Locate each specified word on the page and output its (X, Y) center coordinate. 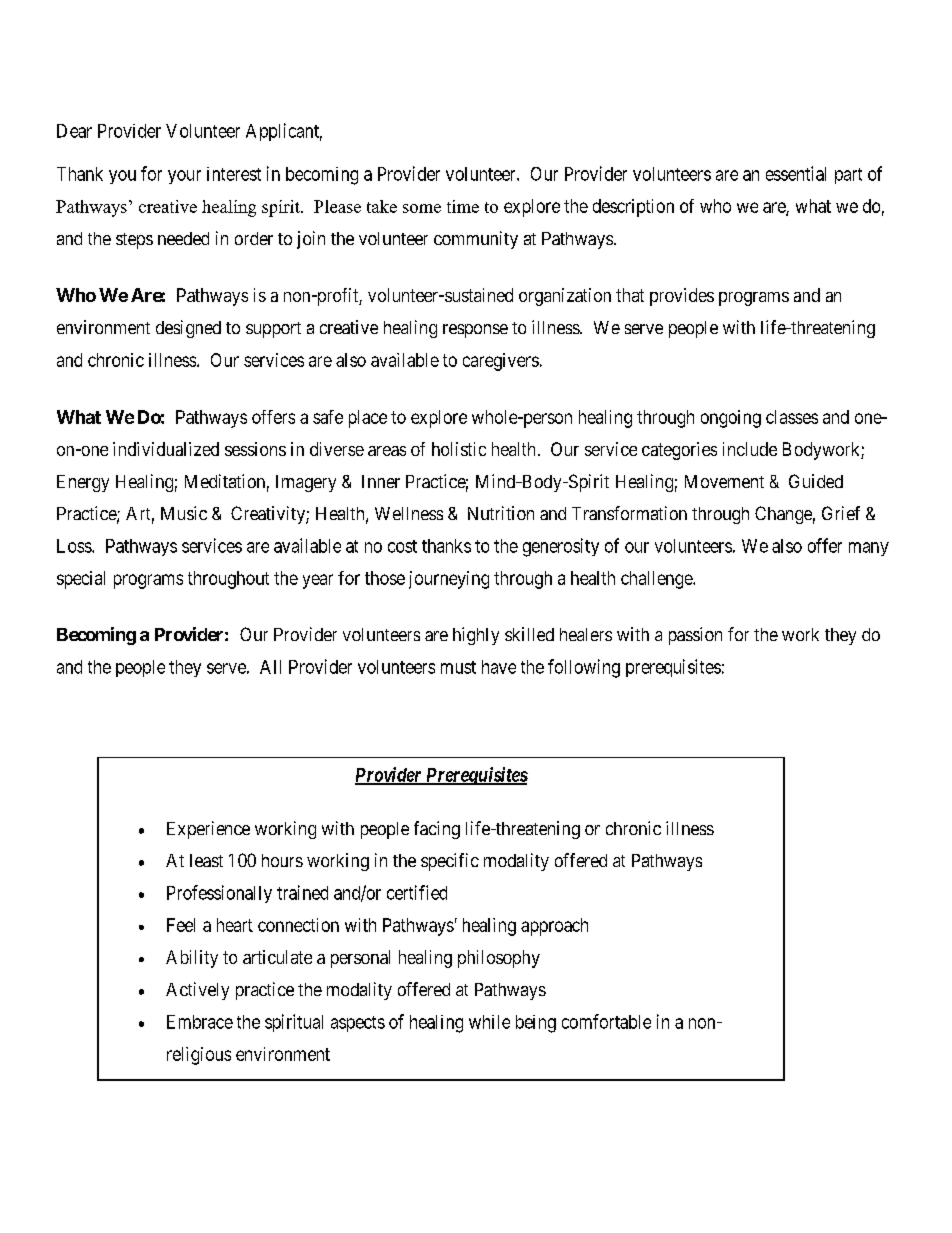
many (869, 549)
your (184, 177)
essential (796, 173)
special (81, 580)
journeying (449, 580)
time (463, 206)
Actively (197, 991)
